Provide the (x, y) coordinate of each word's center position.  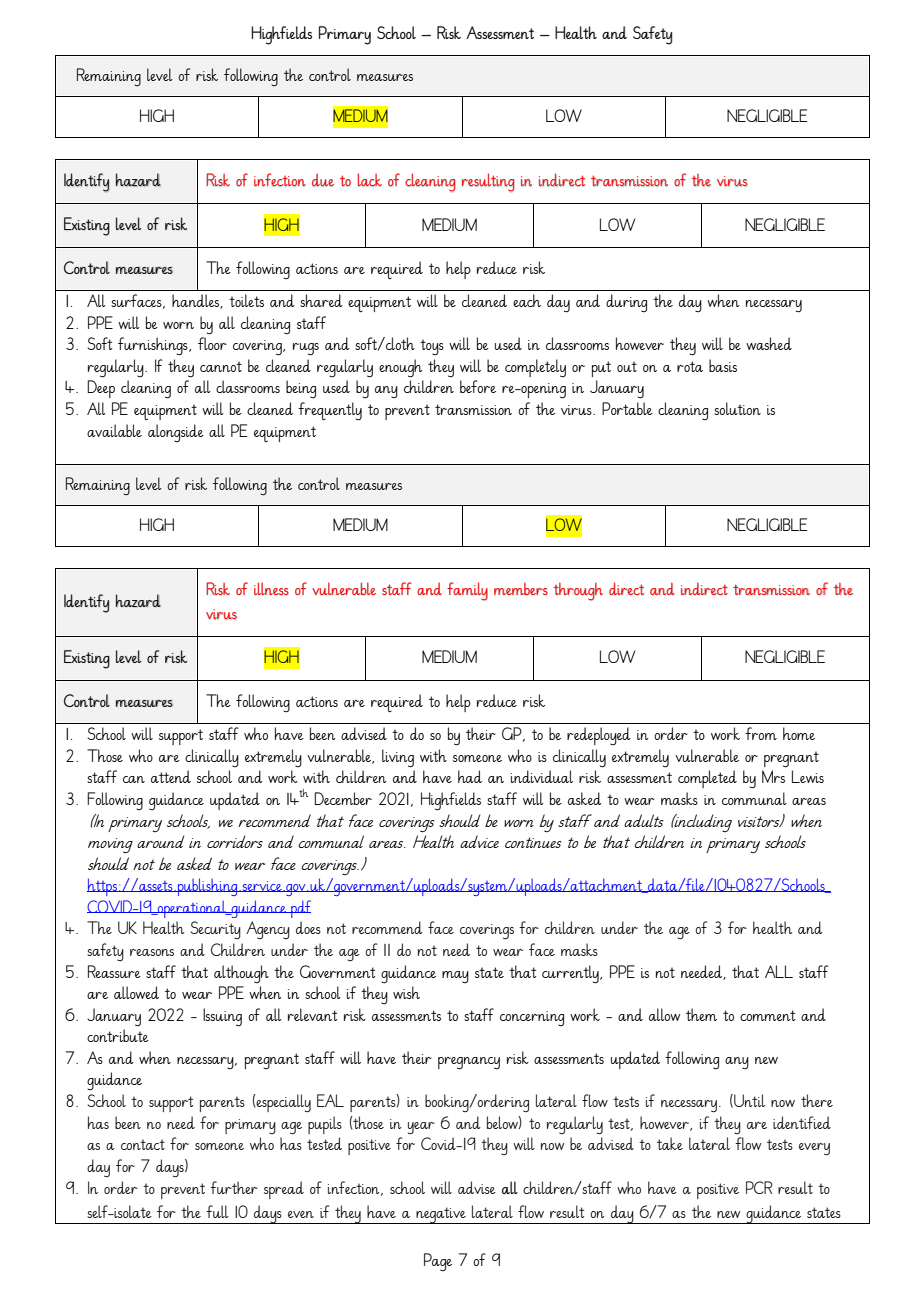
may (455, 977)
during (626, 303)
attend (171, 776)
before (478, 386)
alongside (176, 433)
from (761, 733)
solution (737, 408)
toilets (246, 300)
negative (441, 1215)
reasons (152, 952)
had (470, 776)
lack (370, 180)
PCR (759, 1187)
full (217, 1211)
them (701, 1014)
